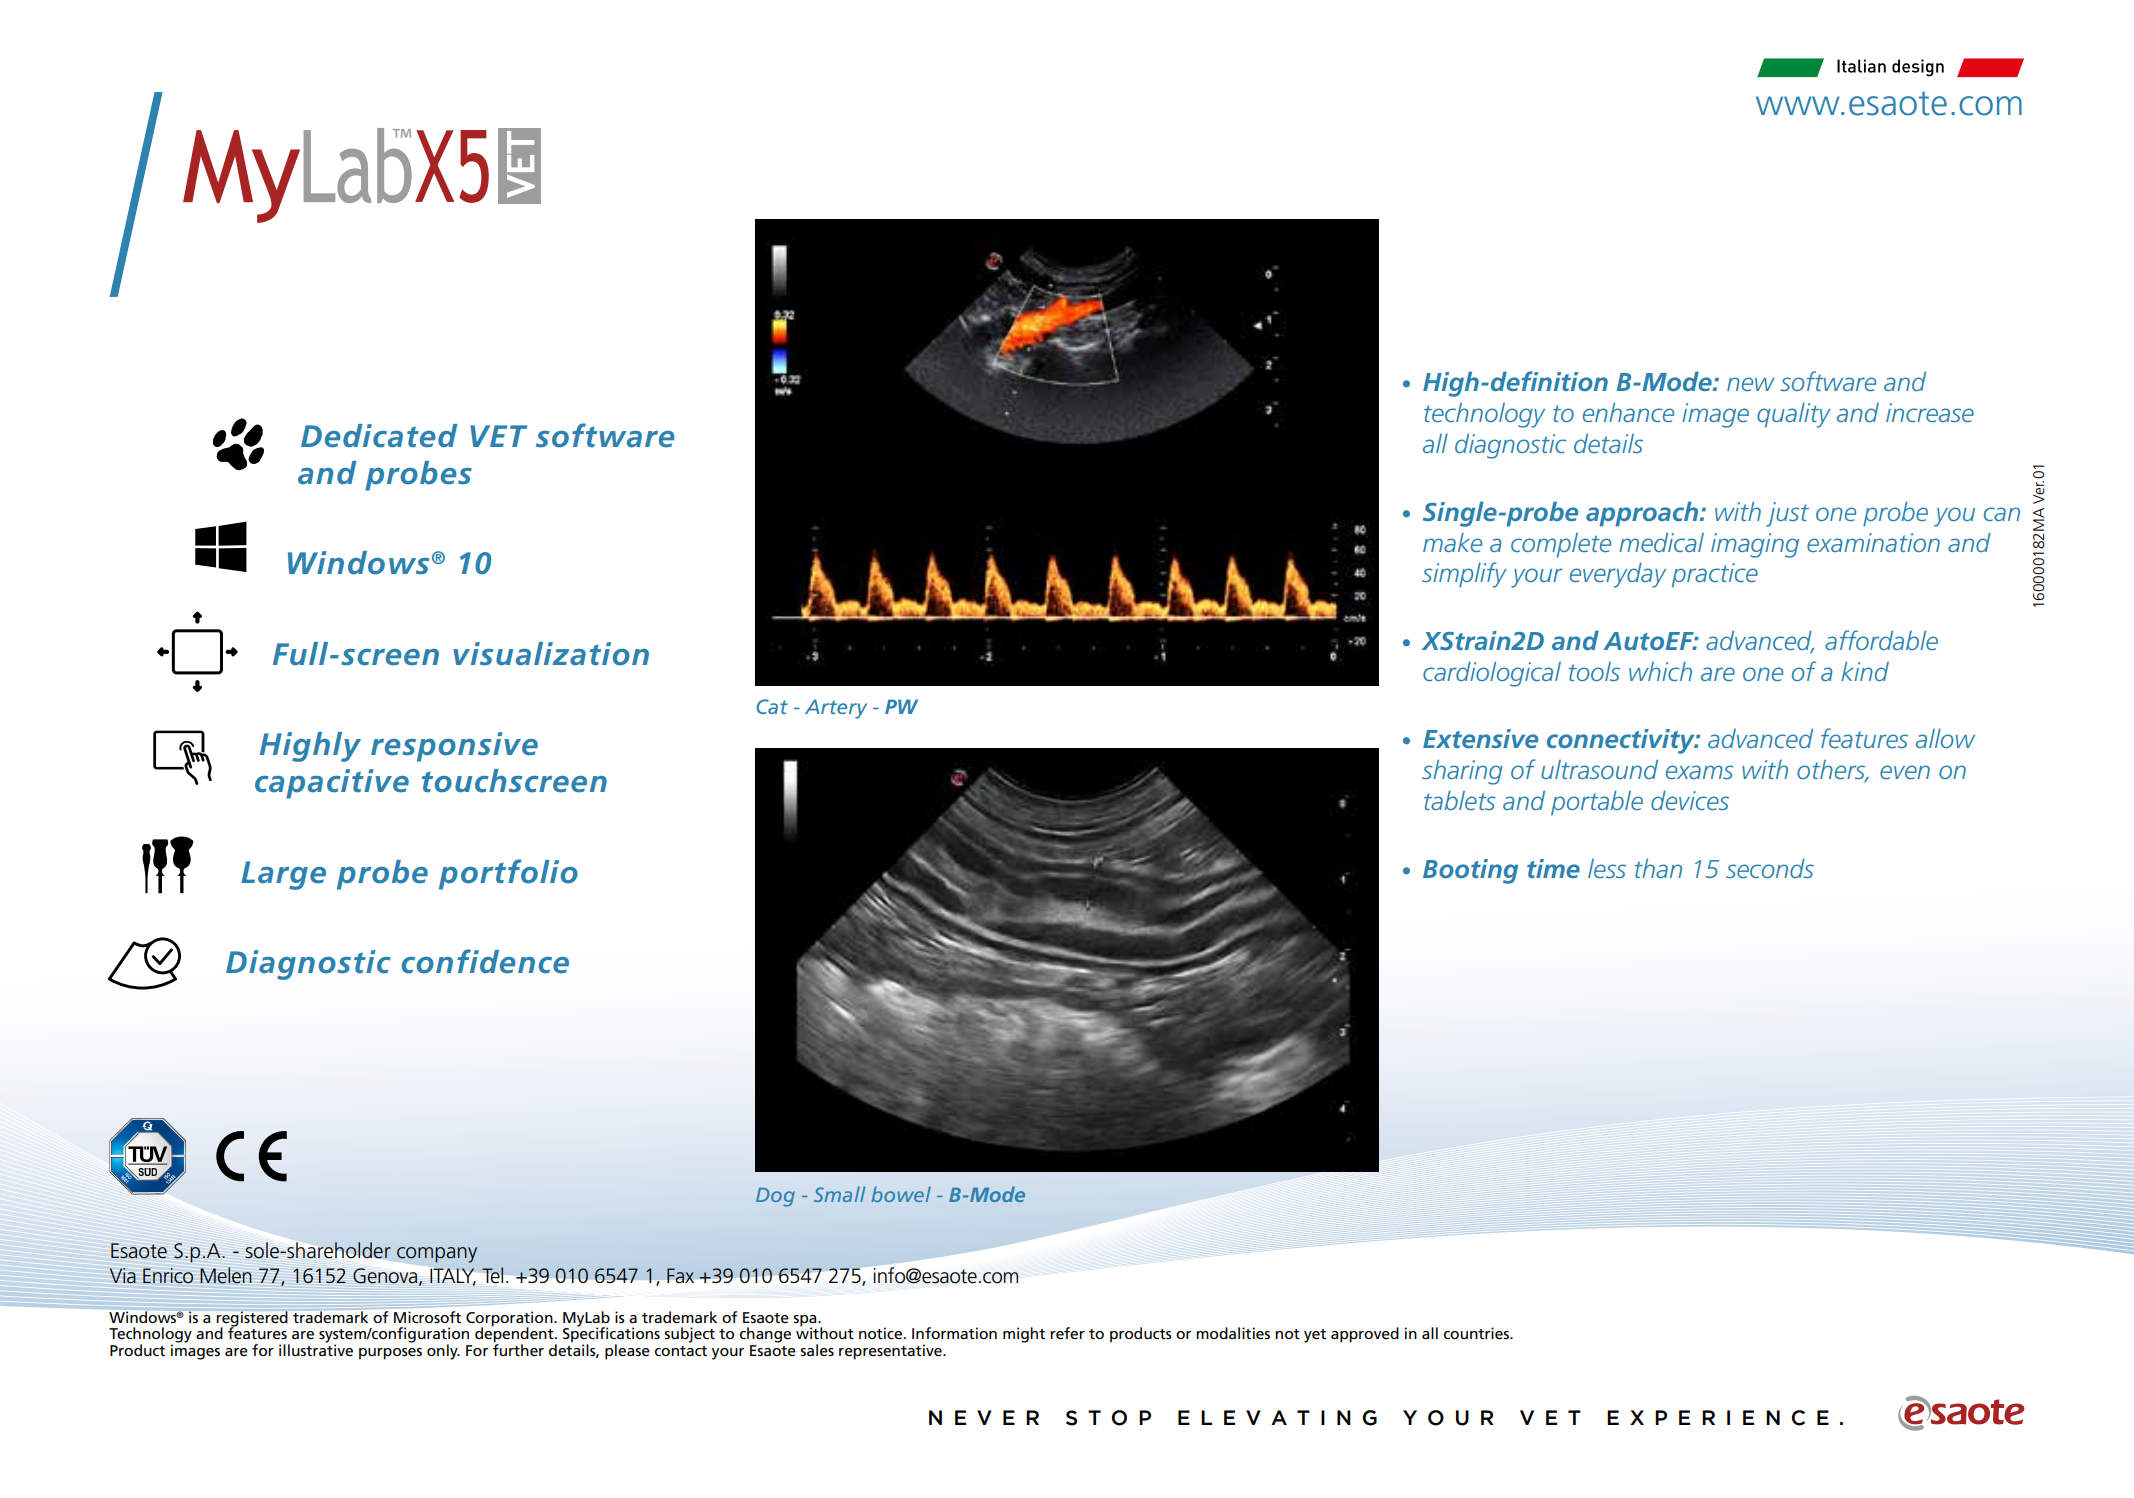 This screenshot has height=1498, width=2134. What do you see at coordinates (1477, 1333) in the screenshot?
I see `countries` at bounding box center [1477, 1333].
